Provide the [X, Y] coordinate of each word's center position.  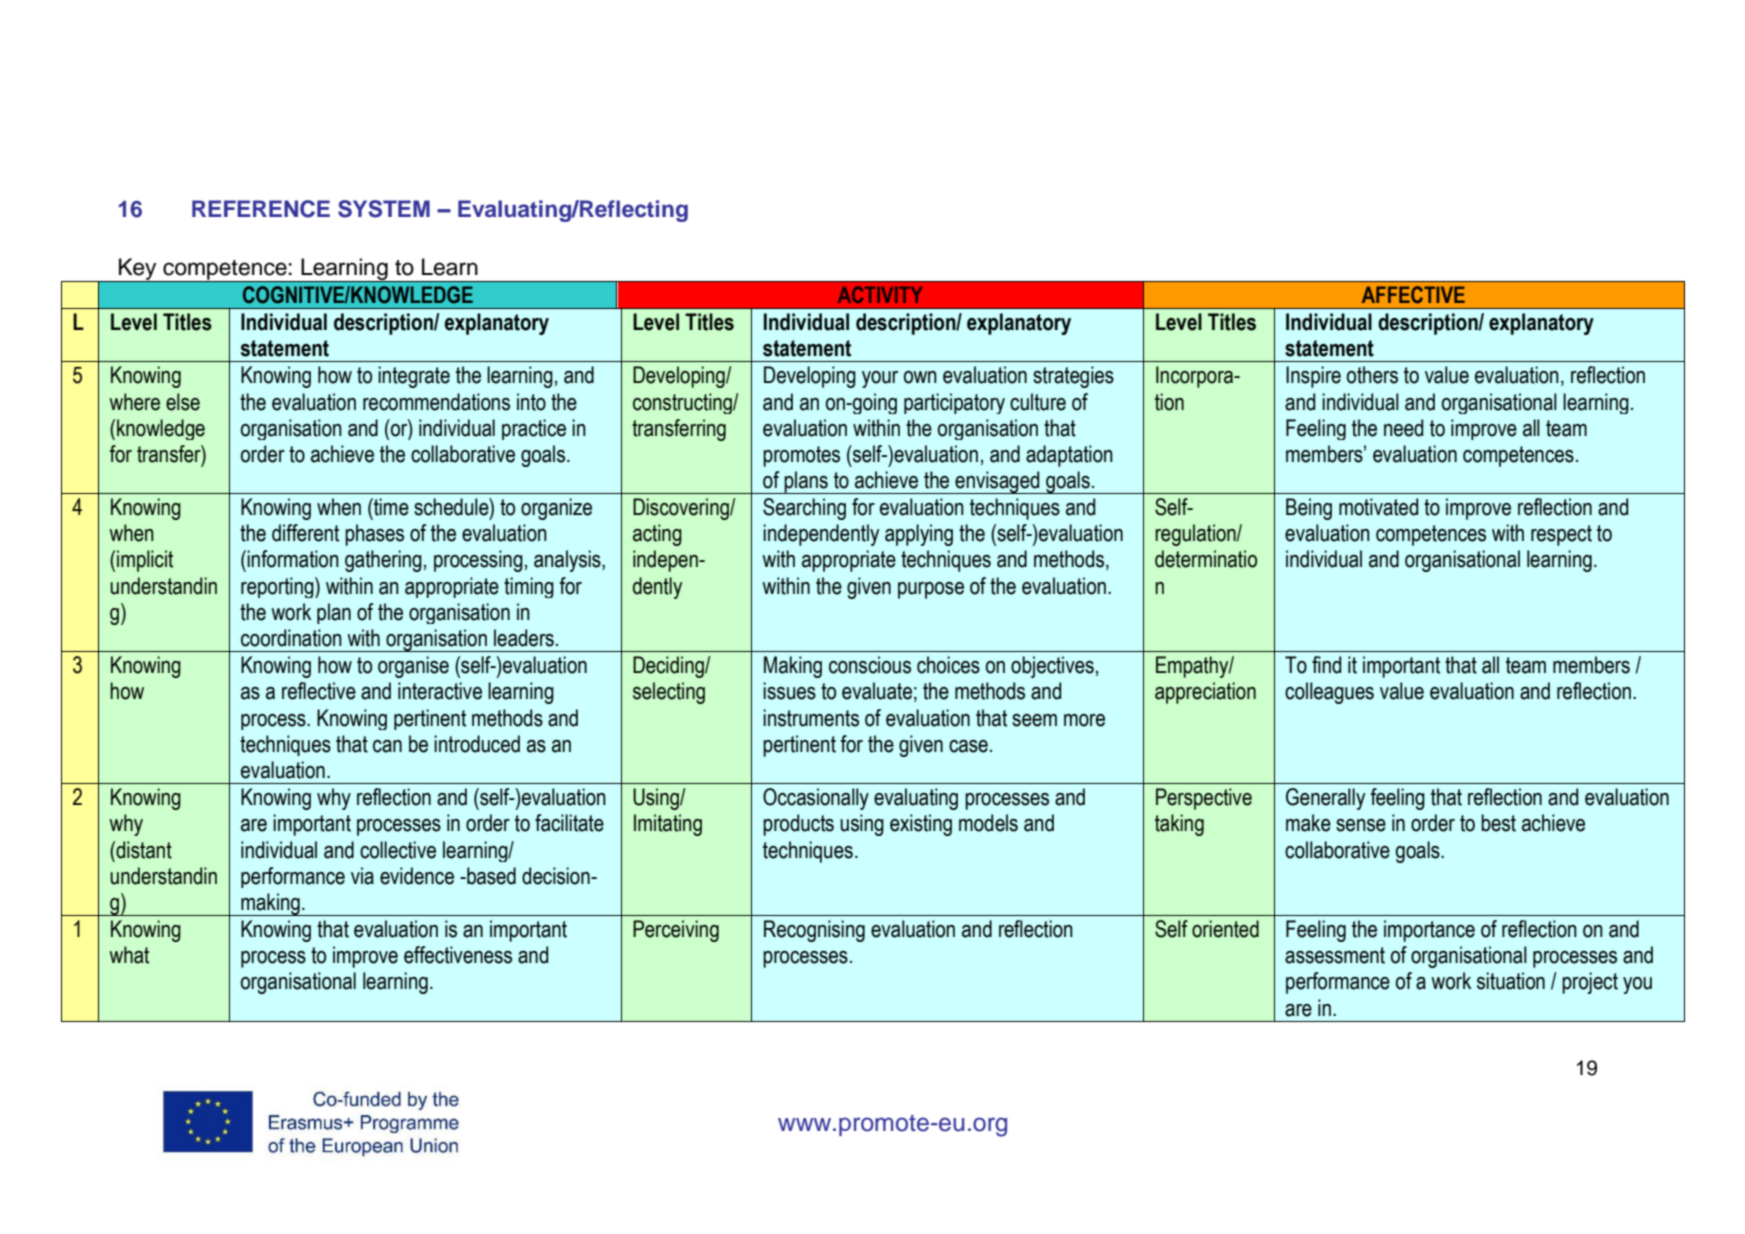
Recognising [814, 931]
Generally [1325, 799]
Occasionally [816, 799]
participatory [954, 403]
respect [1561, 535]
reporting [278, 587]
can [387, 746]
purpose [931, 590]
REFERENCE [261, 209]
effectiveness [458, 955]
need [1403, 428]
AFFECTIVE [1413, 295]
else [183, 402]
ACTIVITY [880, 294]
